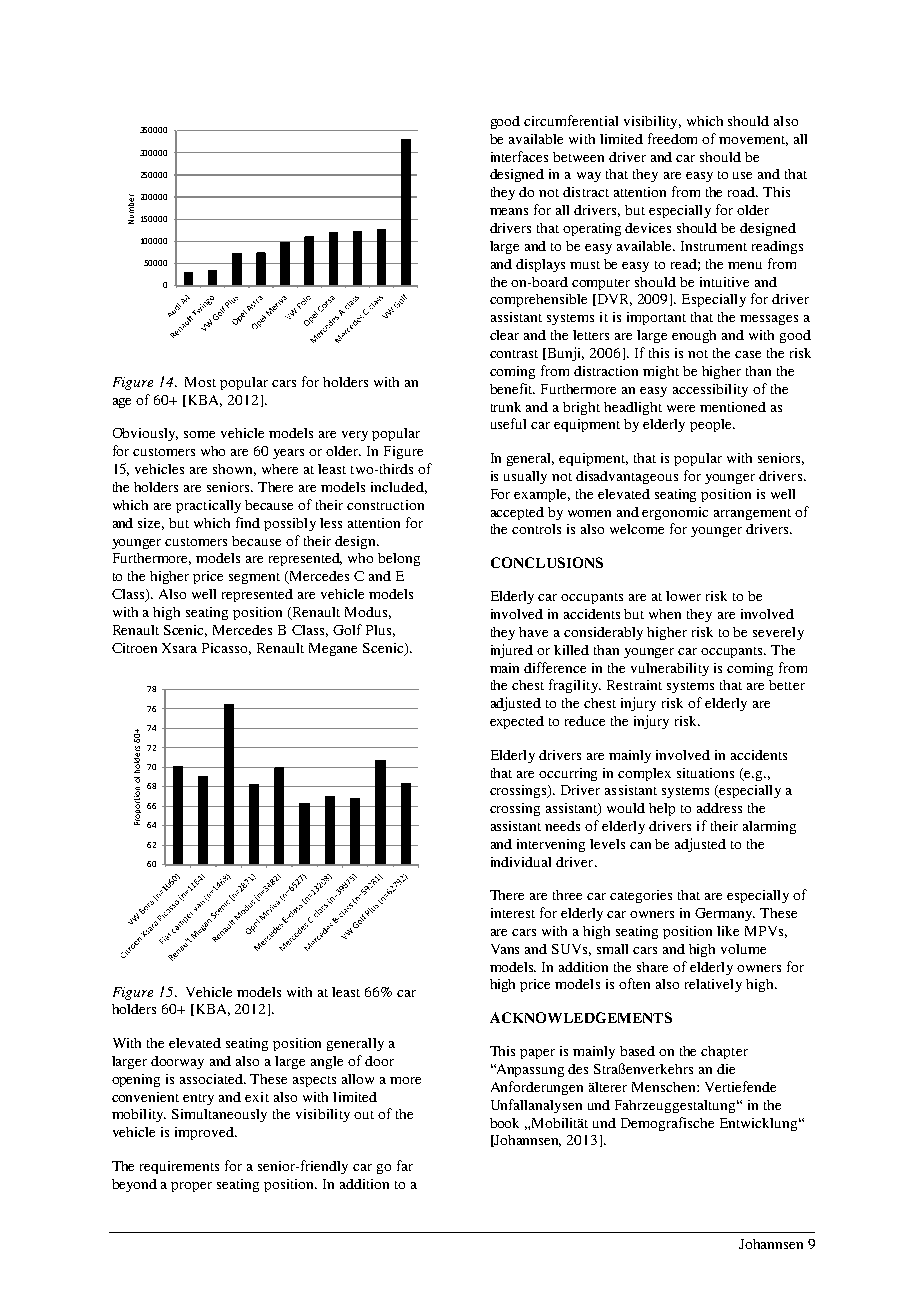 This image has height=1308, width=924. What do you see at coordinates (519, 156) in the image?
I see `interfaces` at bounding box center [519, 156].
